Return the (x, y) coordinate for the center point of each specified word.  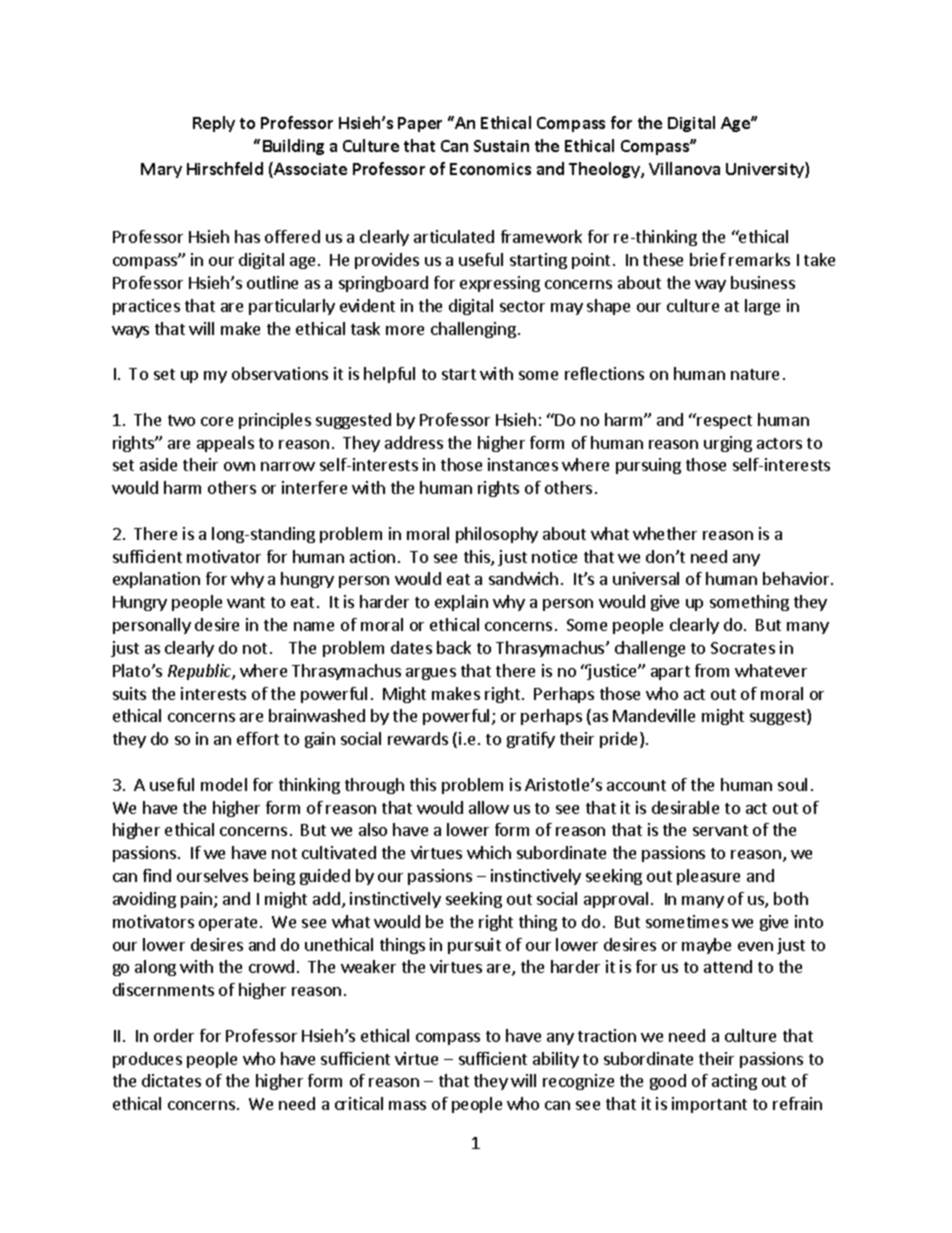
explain (461, 603)
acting (734, 1082)
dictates (171, 1080)
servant (720, 830)
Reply (214, 124)
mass (407, 1105)
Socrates (743, 648)
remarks (759, 259)
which (489, 852)
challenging (473, 330)
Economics (490, 169)
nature (755, 374)
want (246, 602)
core (217, 421)
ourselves (212, 875)
